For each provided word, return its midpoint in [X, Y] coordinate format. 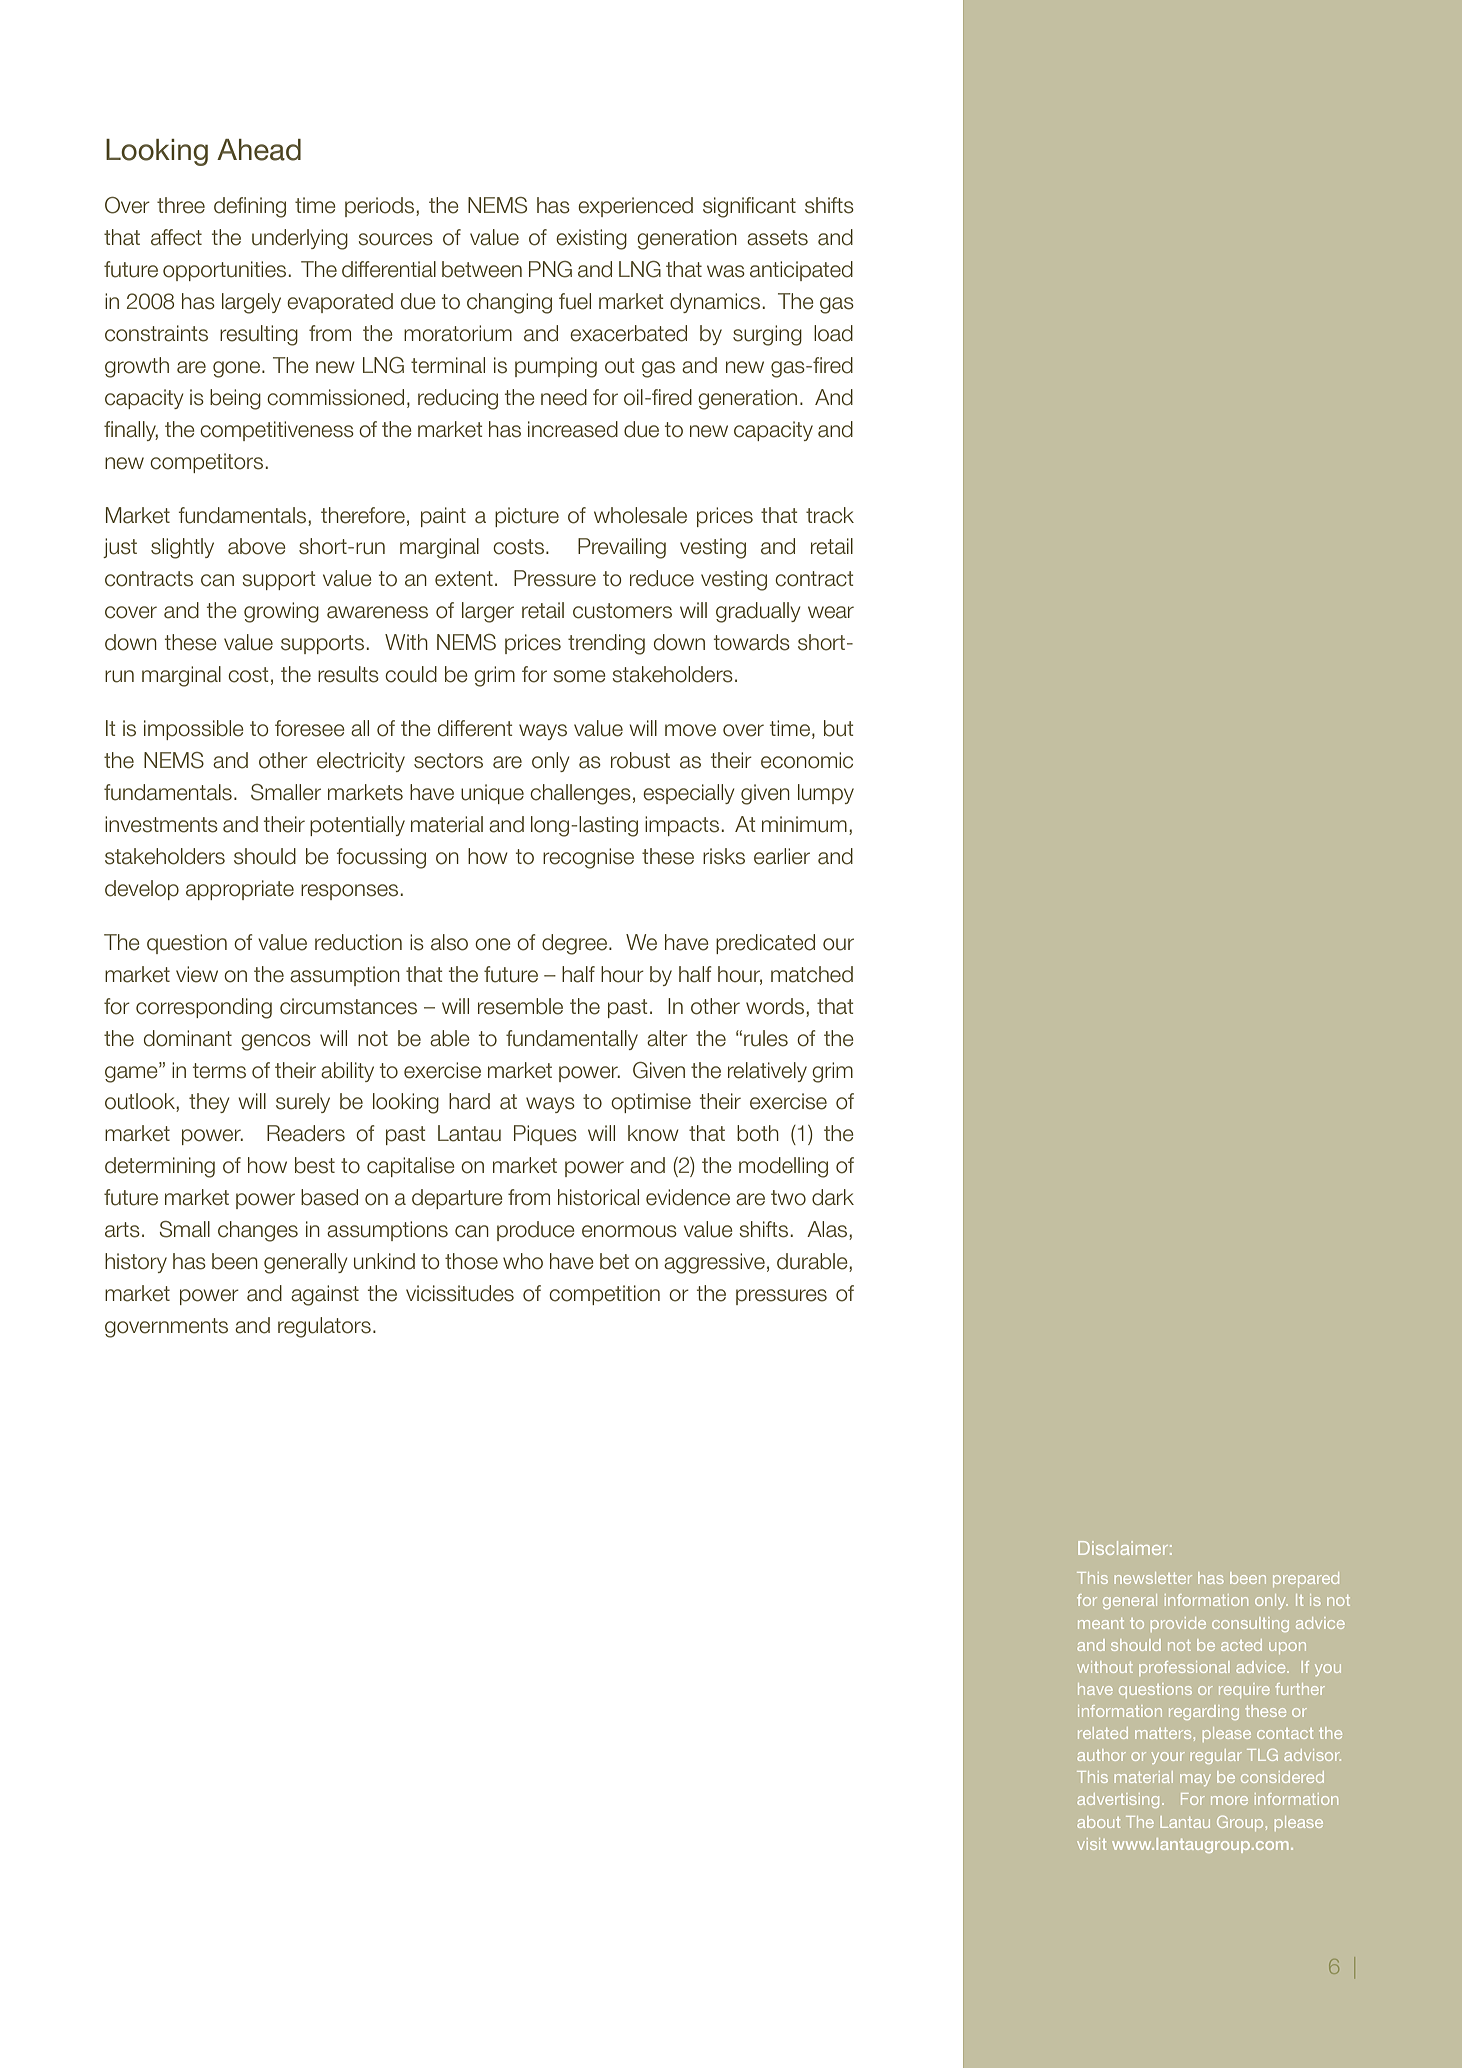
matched [812, 974]
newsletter [1153, 1578]
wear [831, 612]
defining [250, 207]
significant [749, 207]
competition [604, 1295]
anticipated [801, 271]
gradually [758, 612]
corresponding [204, 1008]
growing [281, 612]
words [776, 1006]
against [325, 1295]
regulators [324, 1327]
